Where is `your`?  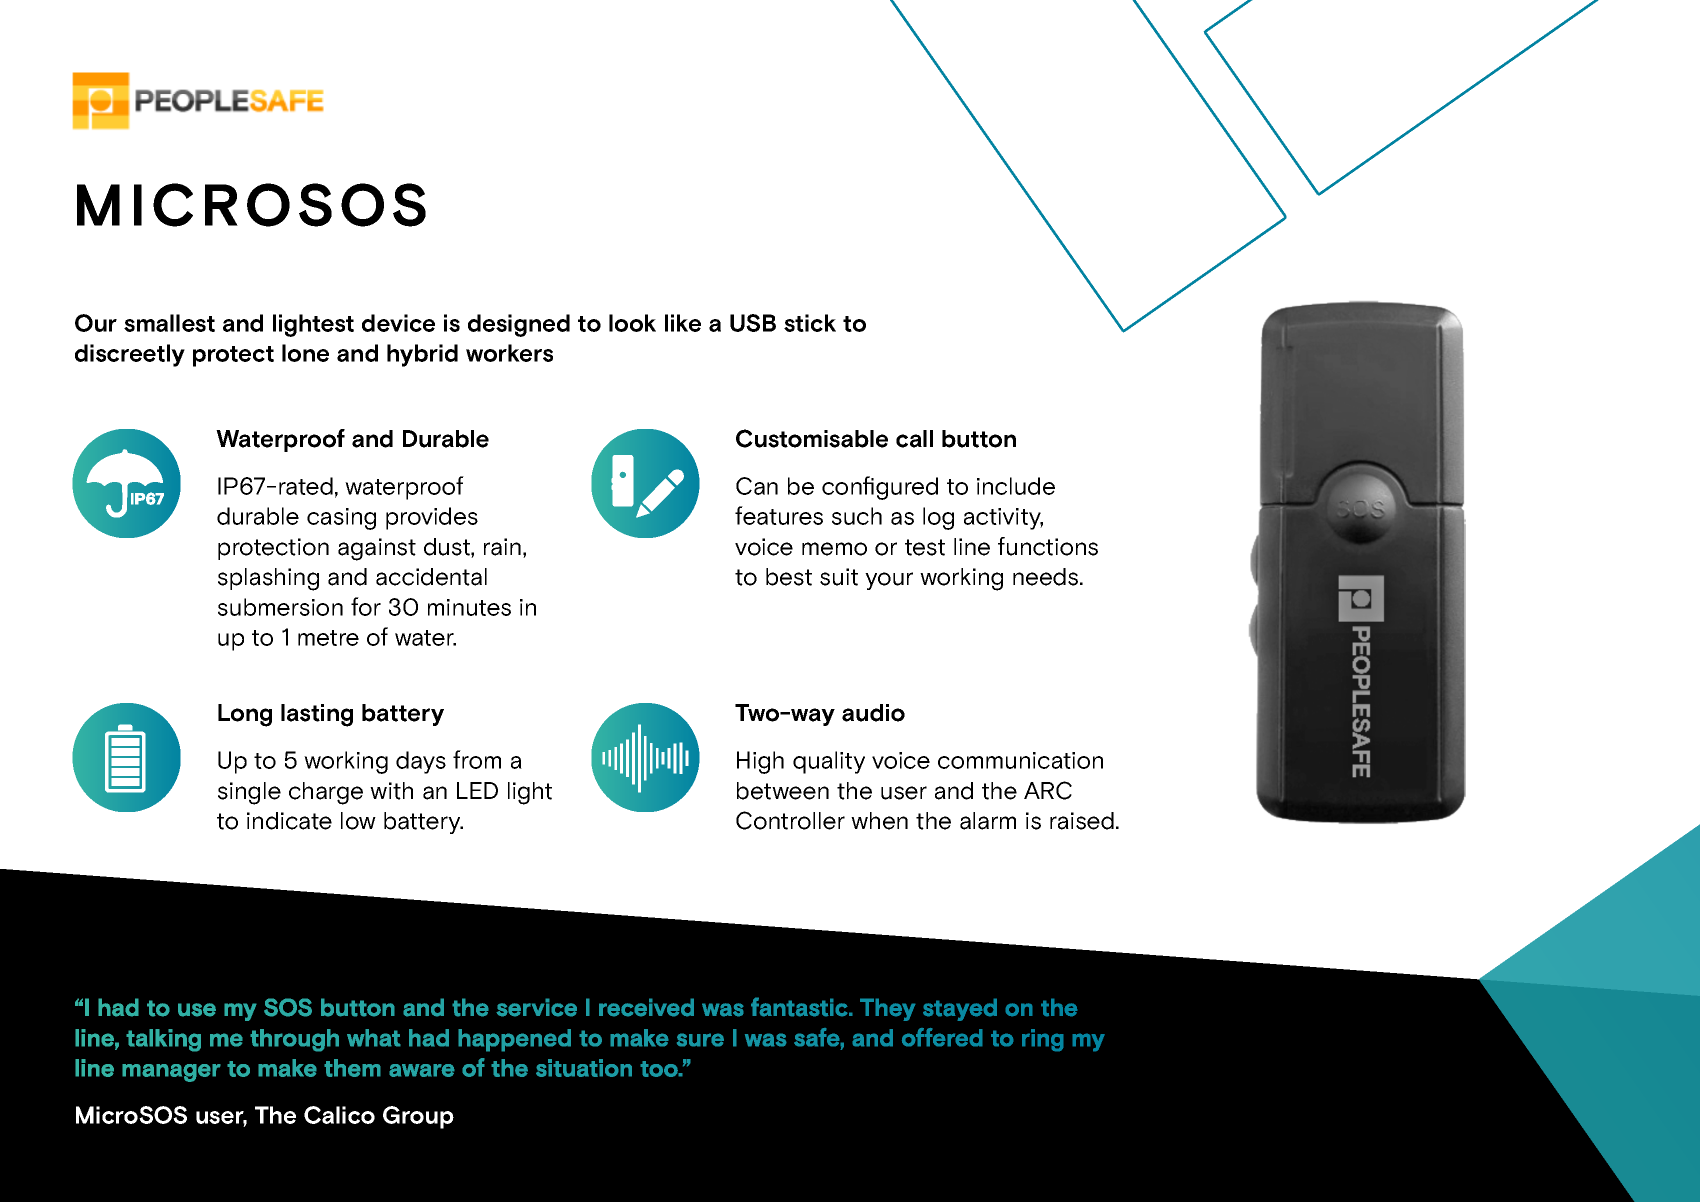 your is located at coordinates (889, 581).
